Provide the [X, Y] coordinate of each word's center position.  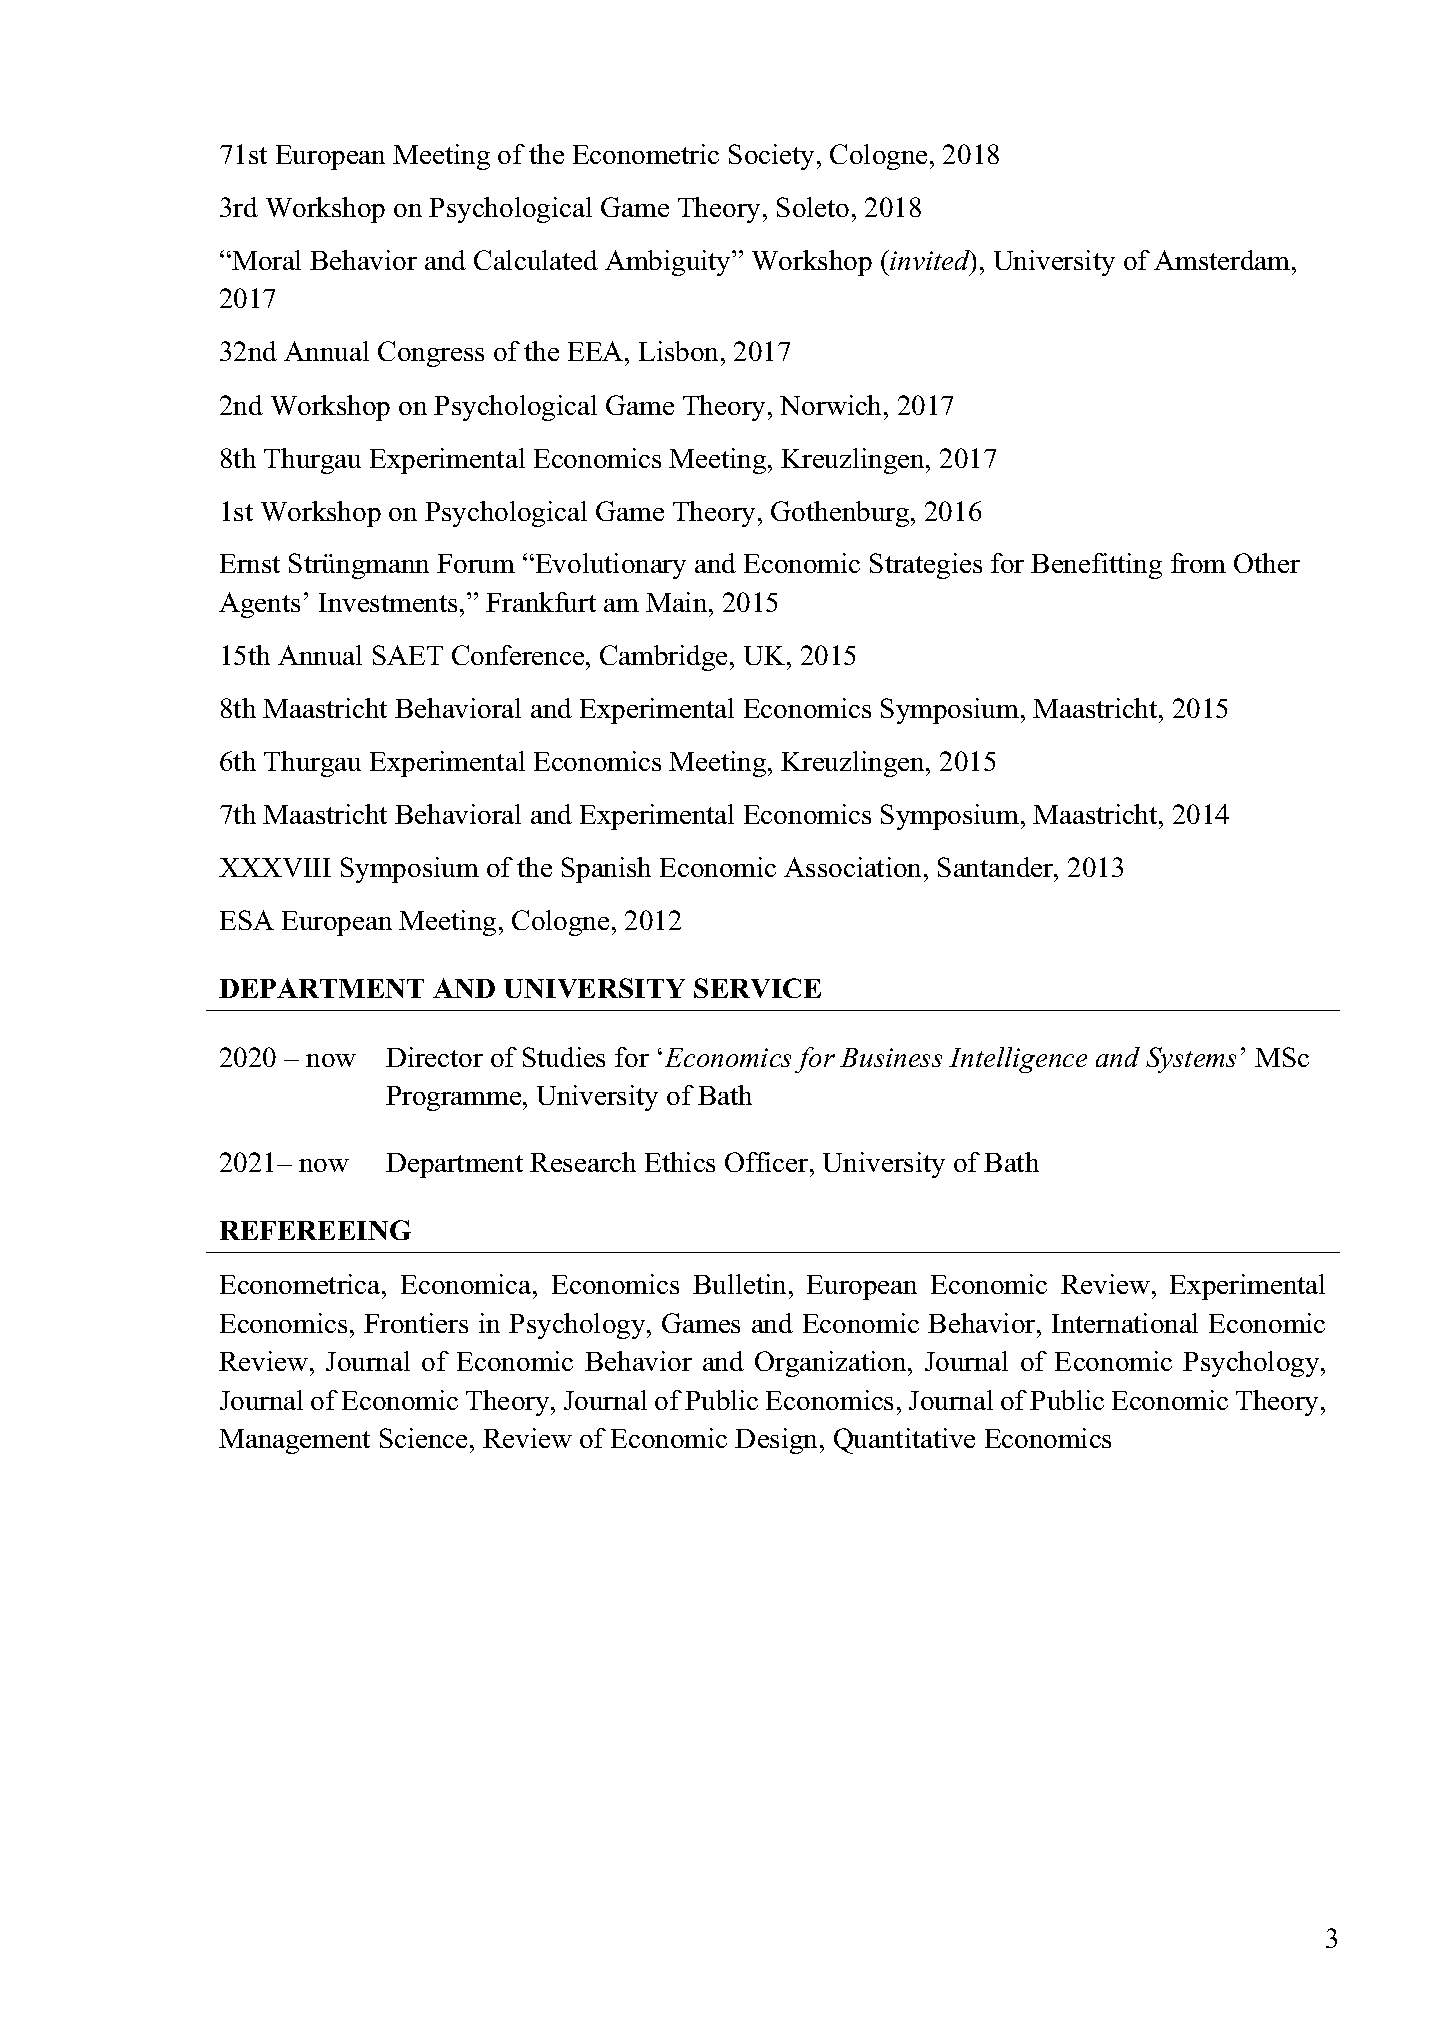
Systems [1191, 1060]
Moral [265, 260]
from [1198, 563]
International [1125, 1323]
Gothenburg [841, 514]
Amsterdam [1223, 260]
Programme [455, 1098]
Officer [768, 1162]
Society [773, 157]
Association [854, 867]
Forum [476, 563]
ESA [247, 920]
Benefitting [1096, 566]
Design [778, 1441]
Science [423, 1438]
